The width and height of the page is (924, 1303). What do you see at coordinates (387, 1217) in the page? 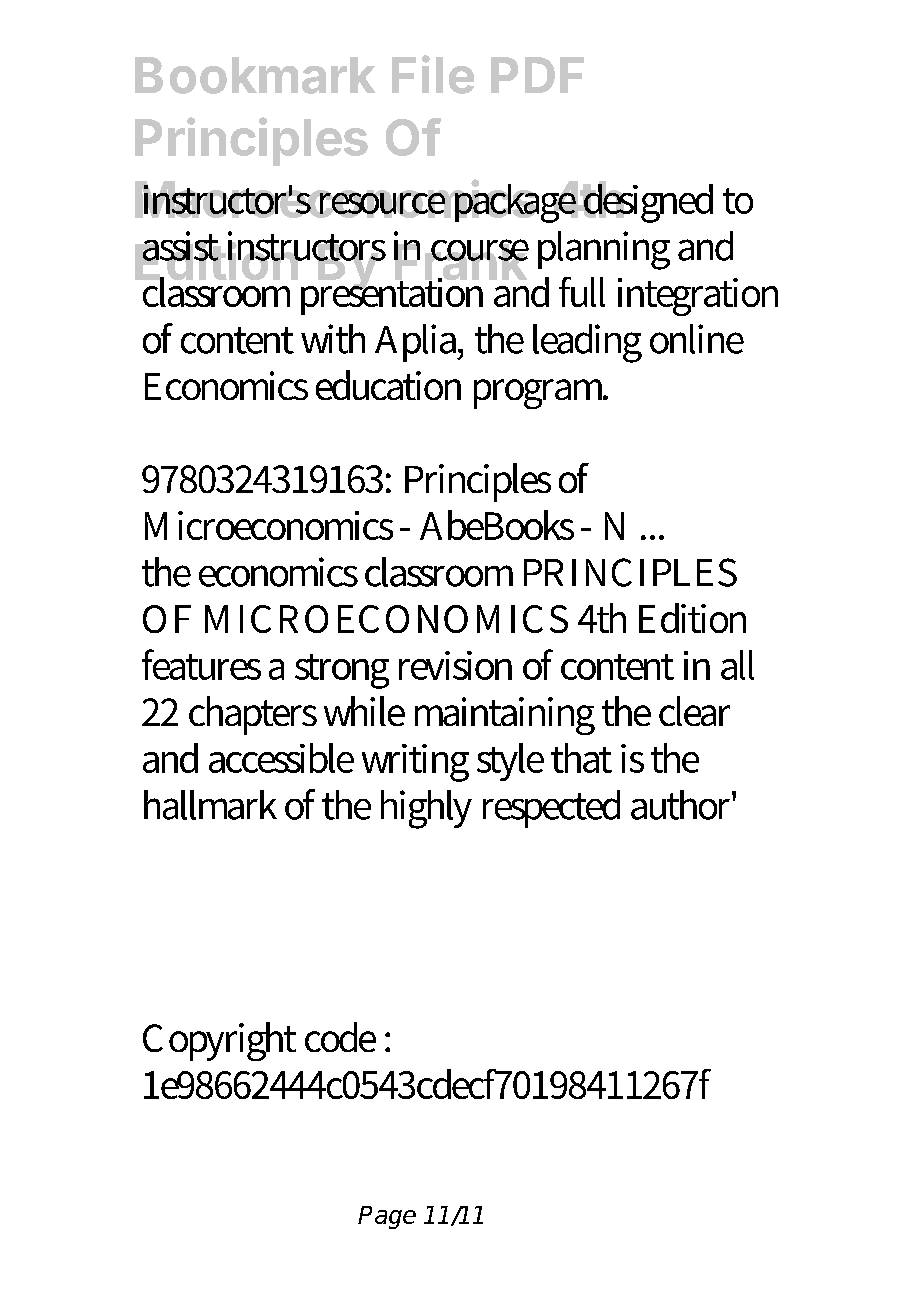
I see `Page` at bounding box center [387, 1217].
